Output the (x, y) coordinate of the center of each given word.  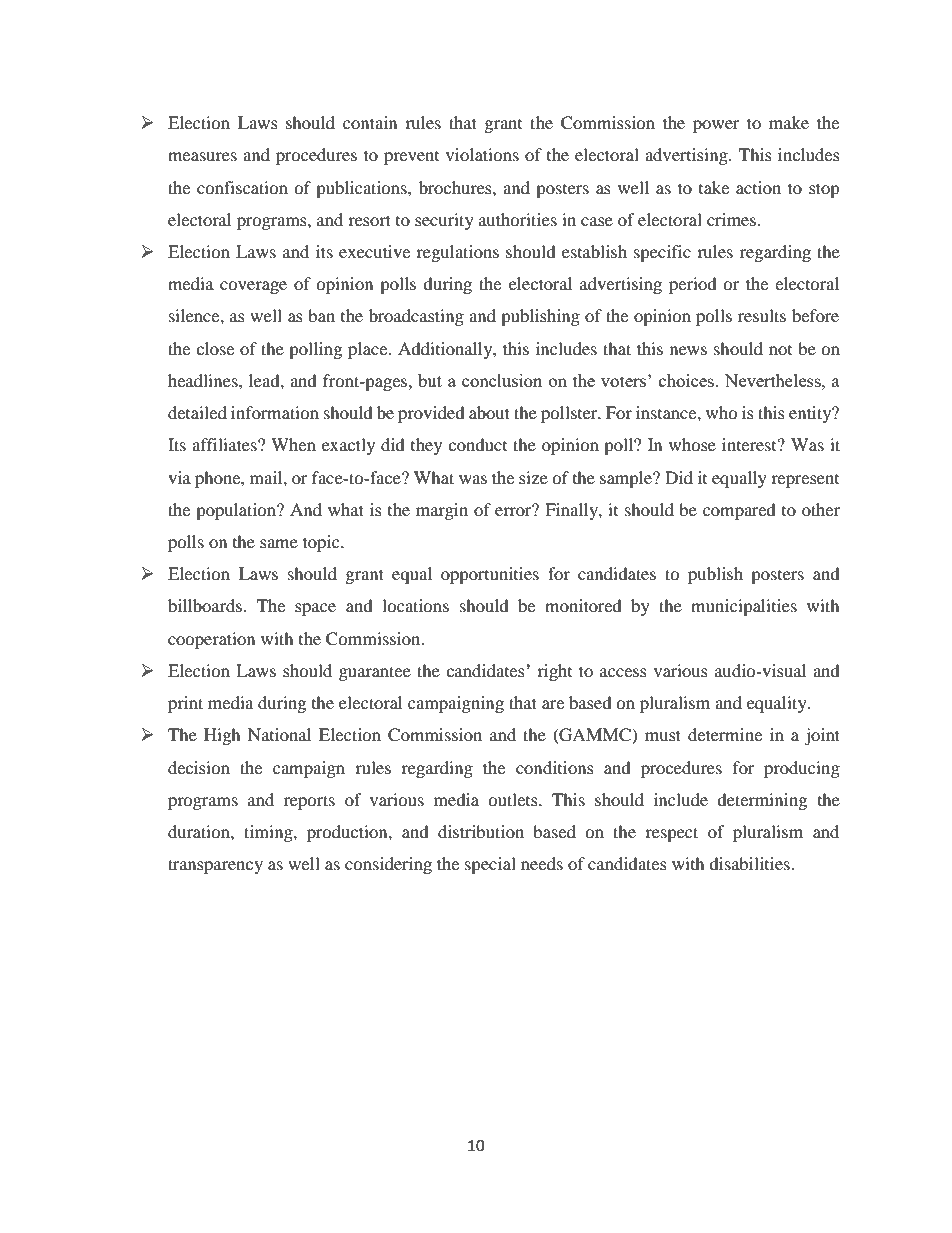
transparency (215, 866)
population (237, 511)
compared (739, 511)
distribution (481, 831)
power (716, 126)
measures (202, 156)
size (533, 477)
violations (482, 154)
